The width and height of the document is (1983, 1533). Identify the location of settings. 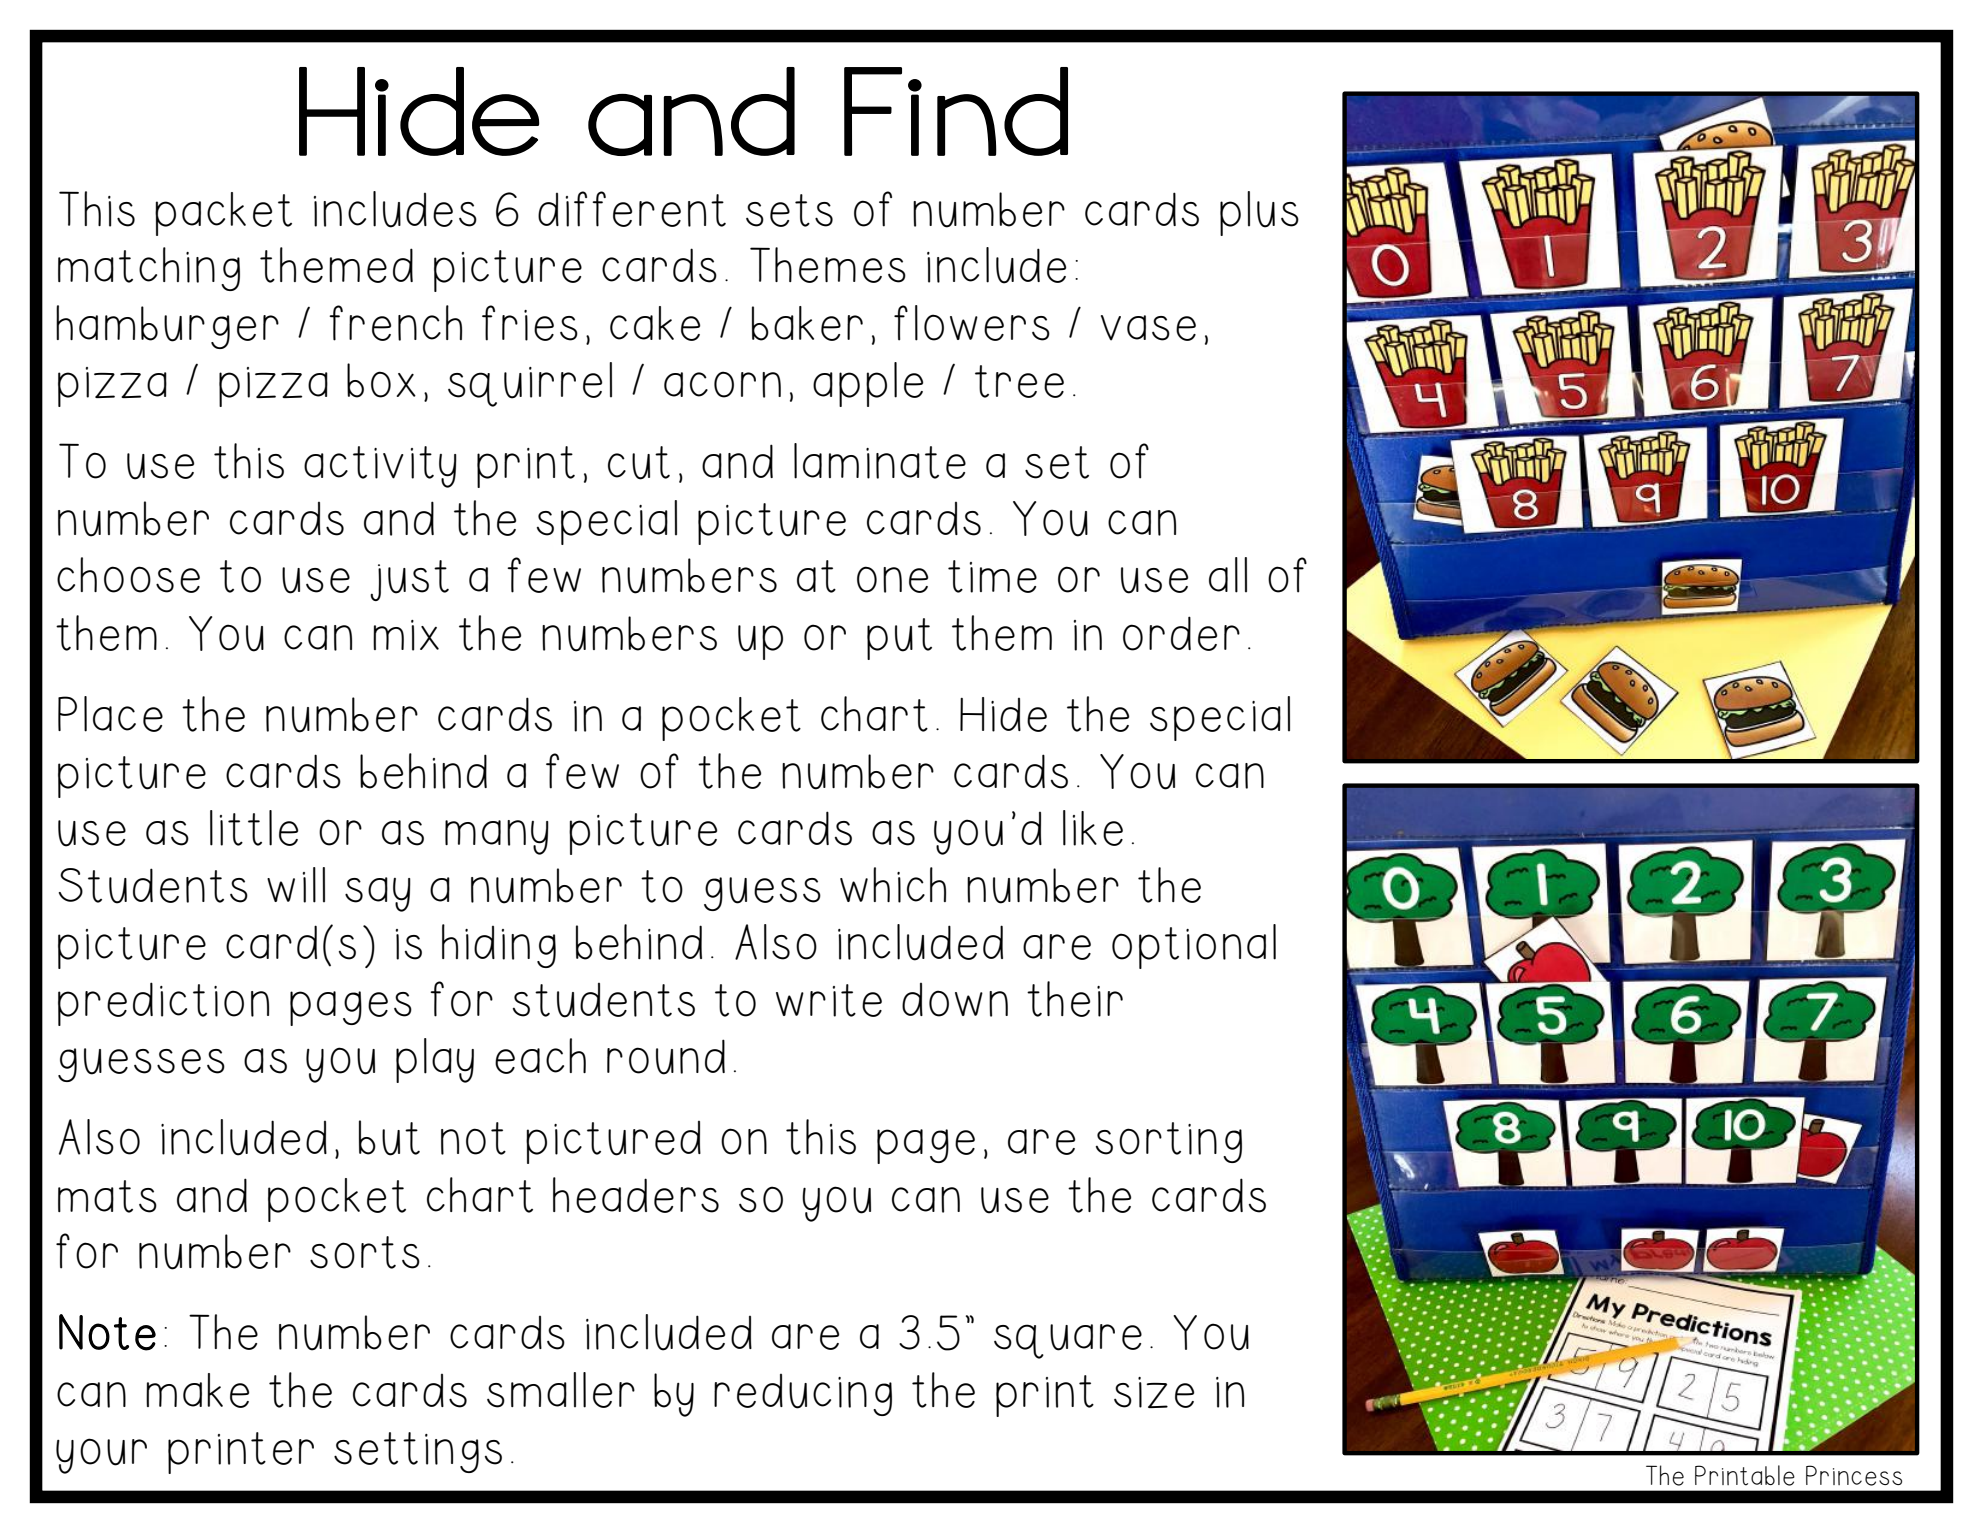
(418, 1452).
